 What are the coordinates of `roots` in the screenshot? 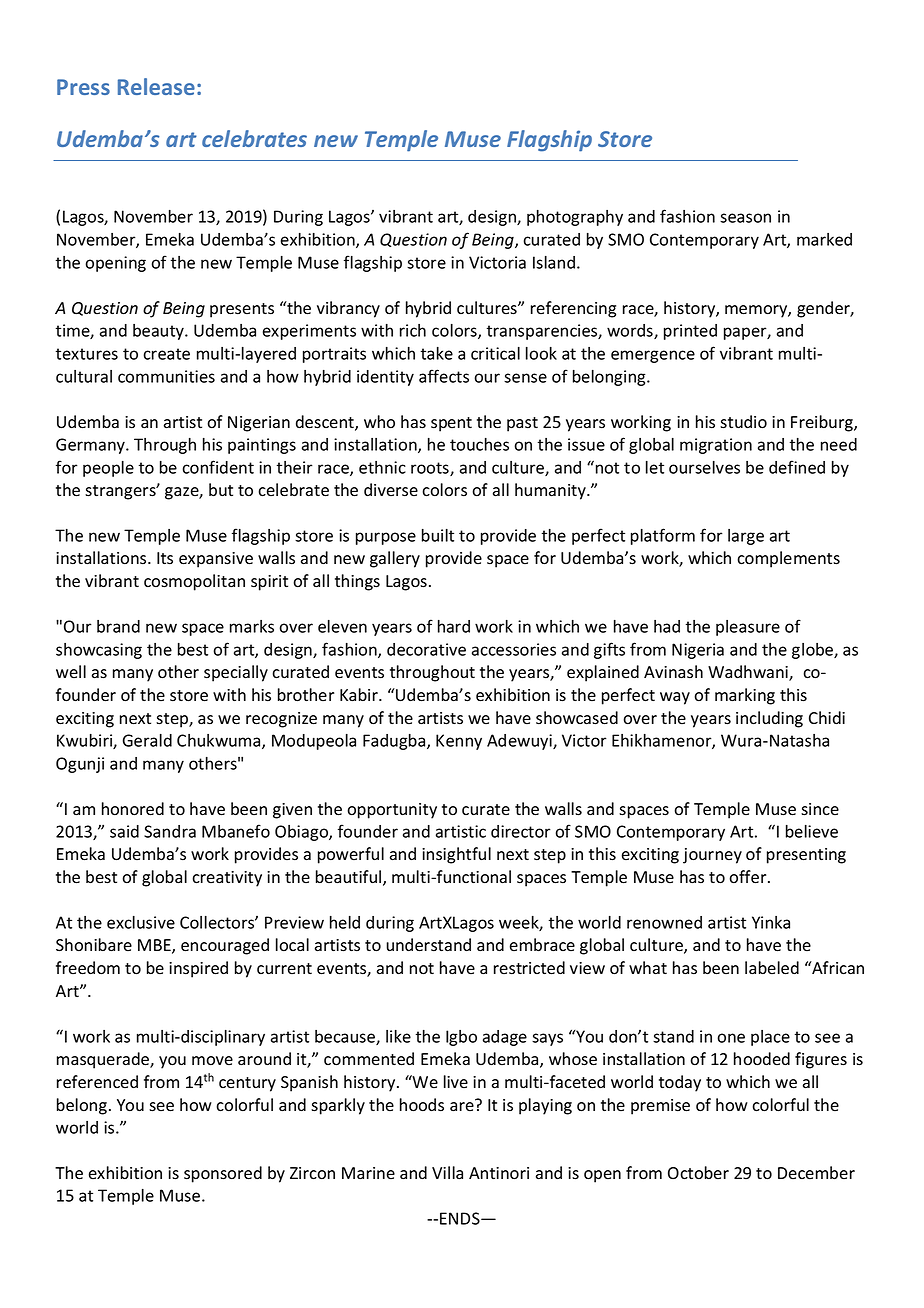 It's located at (431, 469).
